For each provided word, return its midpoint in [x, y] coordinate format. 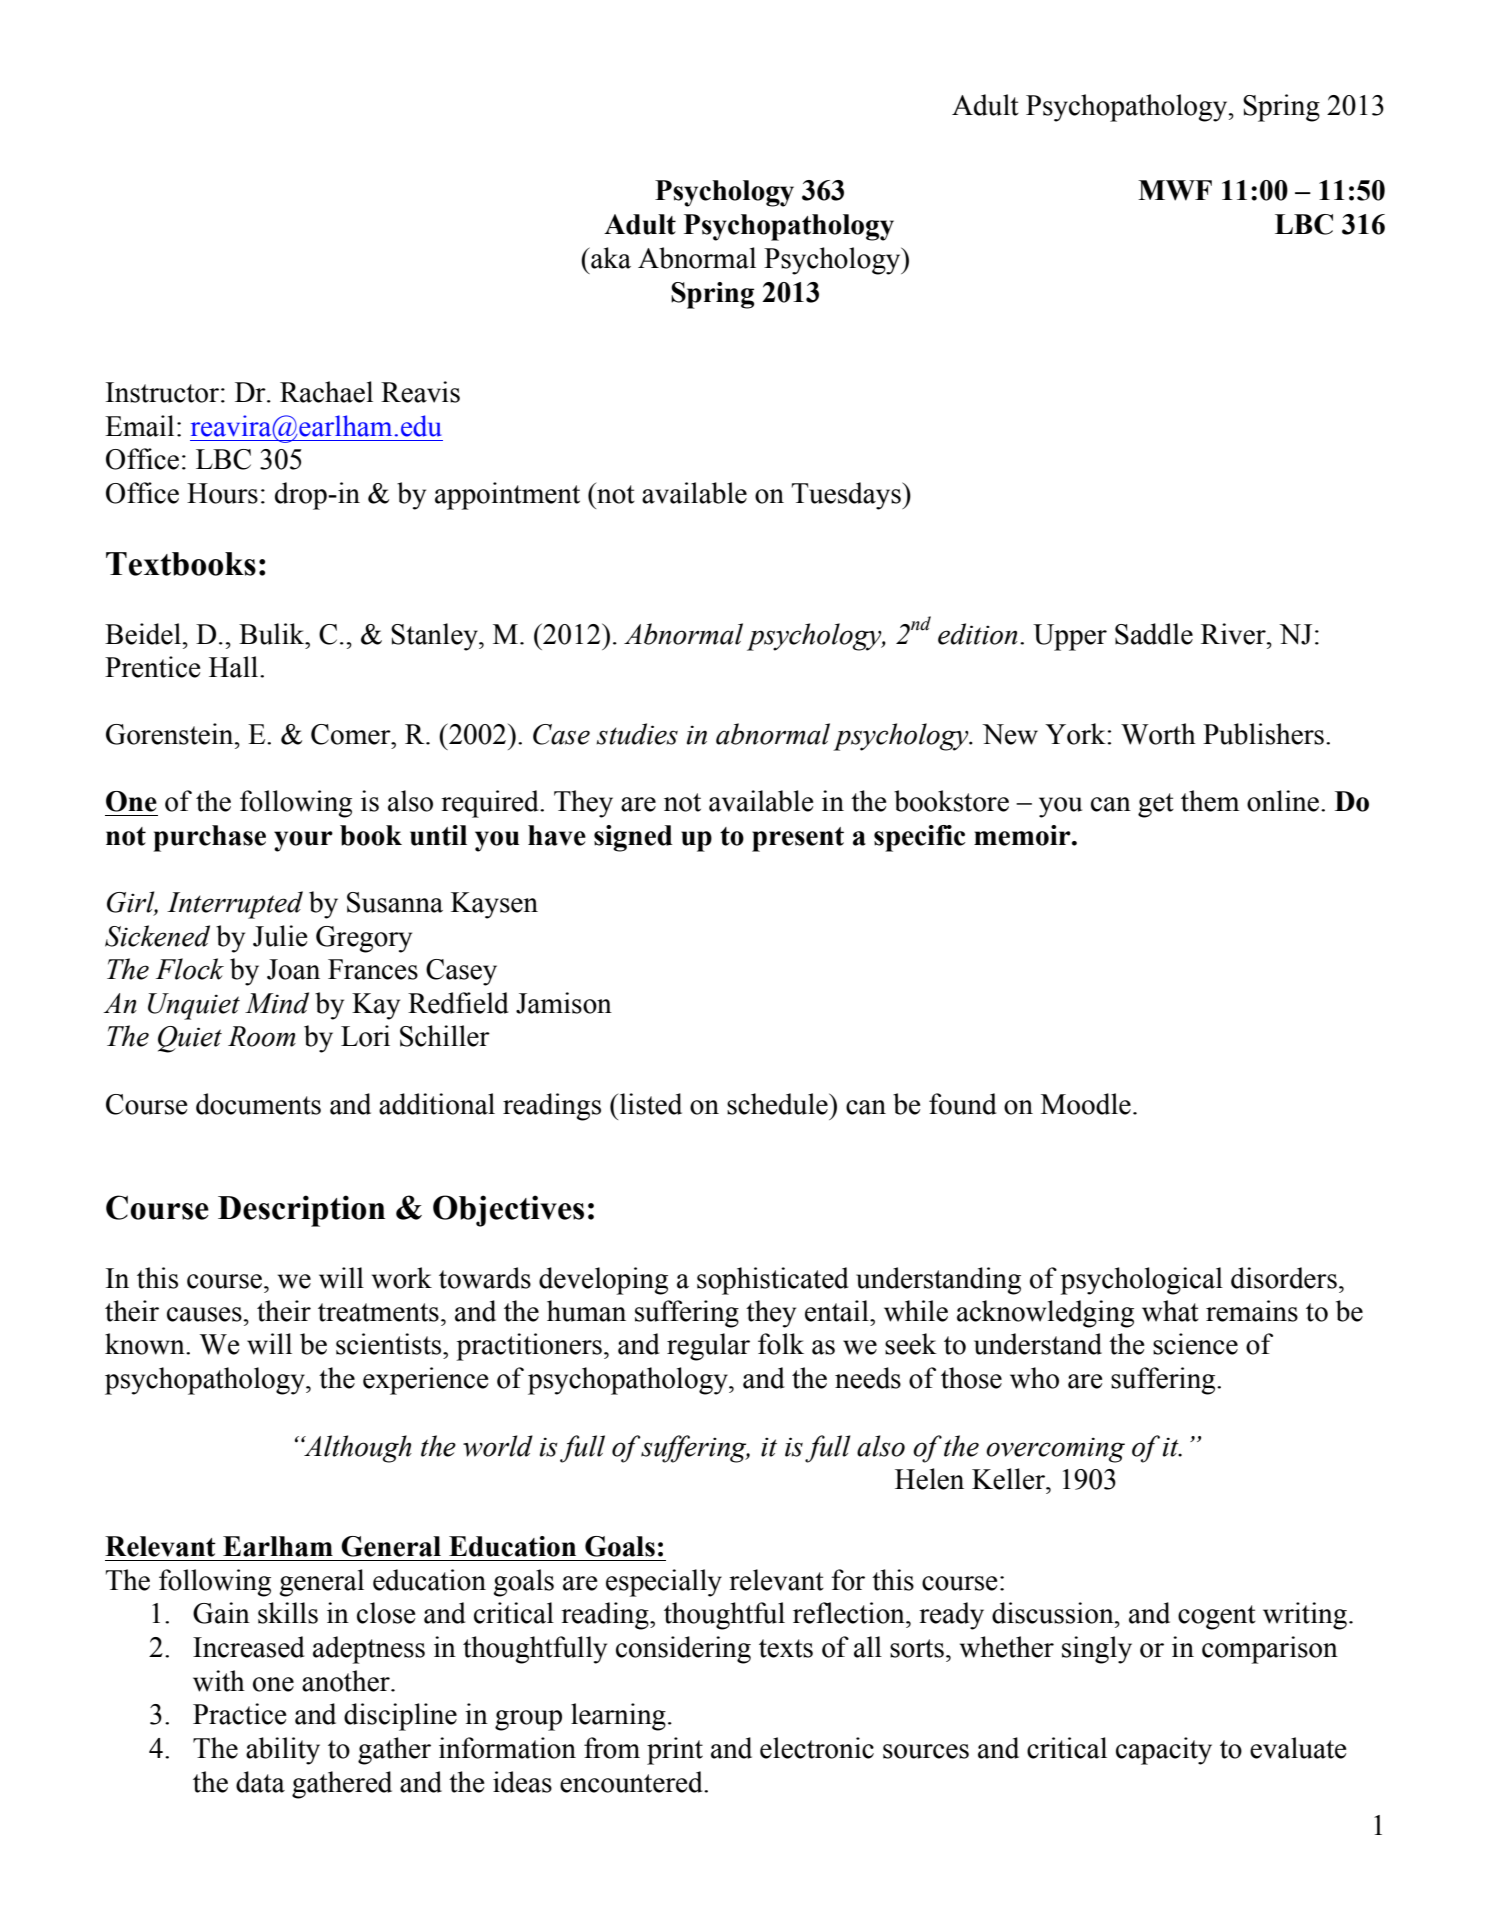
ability [283, 1751]
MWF [1175, 190]
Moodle [1086, 1104]
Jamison [564, 1003]
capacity [1164, 1751]
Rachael [326, 392]
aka [610, 258]
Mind [277, 1003]
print [675, 1751]
